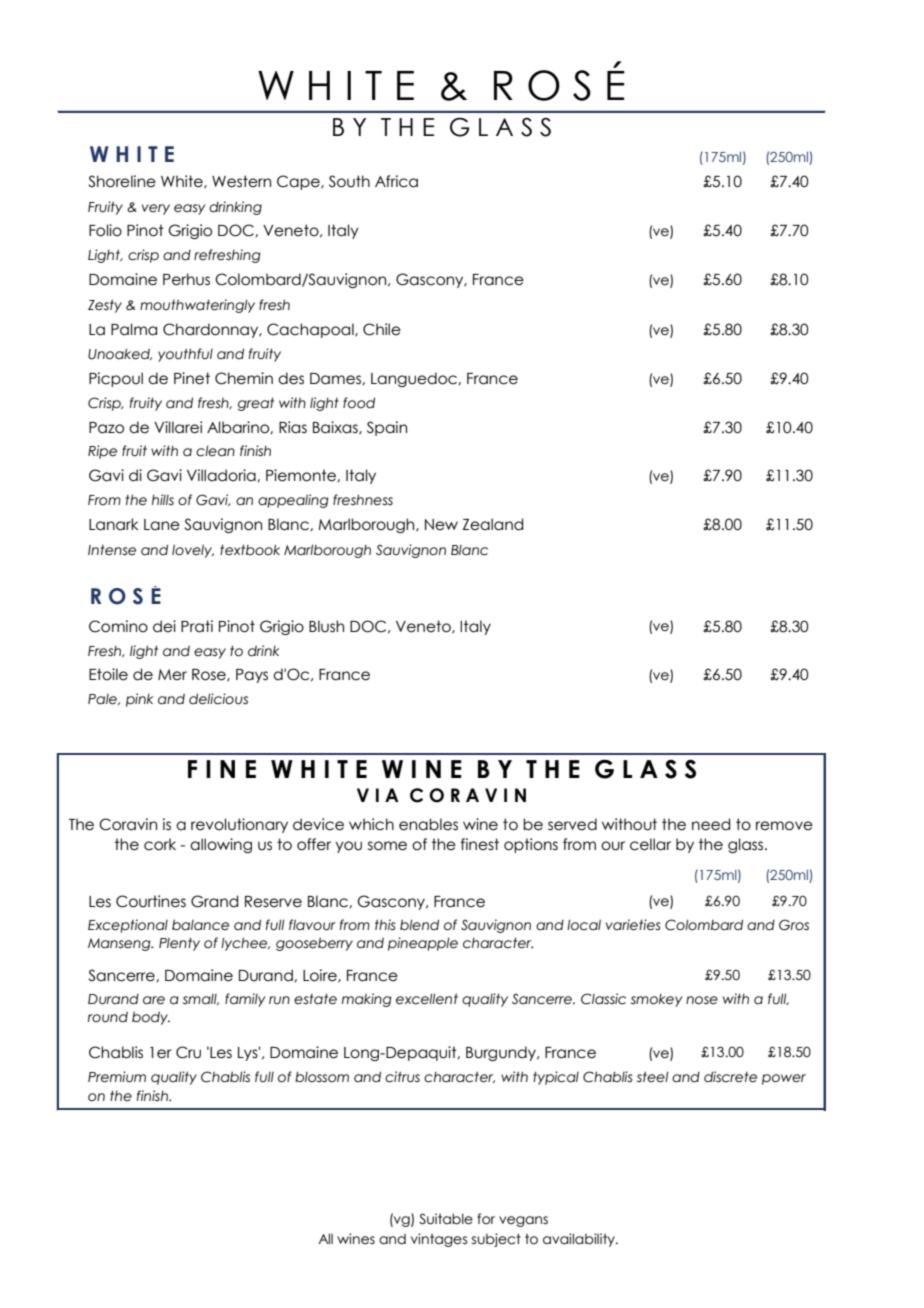 The height and width of the image is (1308, 924). What do you see at coordinates (218, 699) in the image?
I see `delicious` at bounding box center [218, 699].
